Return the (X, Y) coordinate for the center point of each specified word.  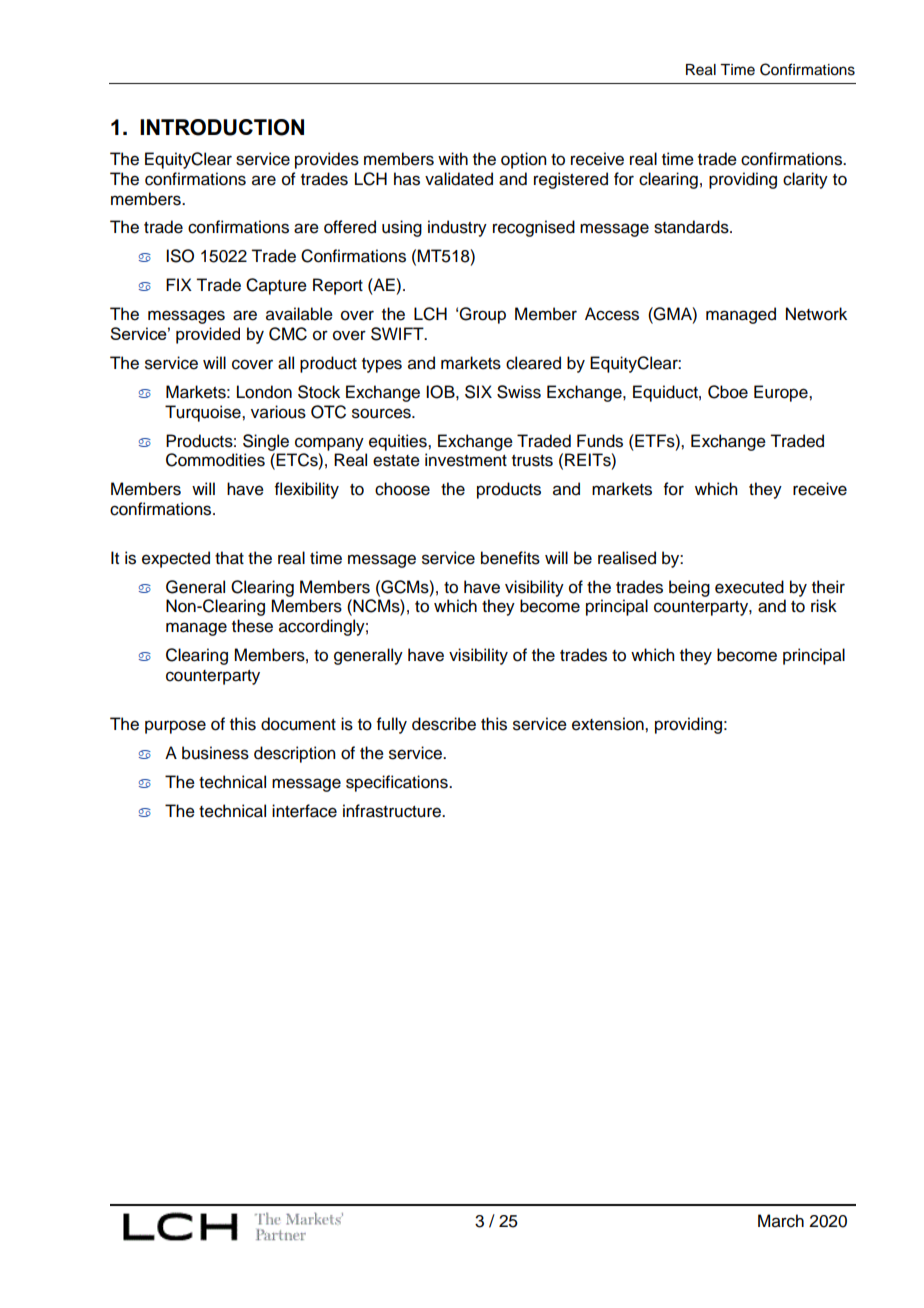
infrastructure (393, 811)
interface (304, 811)
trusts (532, 461)
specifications (398, 783)
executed (749, 587)
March (781, 1221)
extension (609, 724)
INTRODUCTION (222, 127)
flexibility (307, 490)
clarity (805, 180)
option (523, 160)
